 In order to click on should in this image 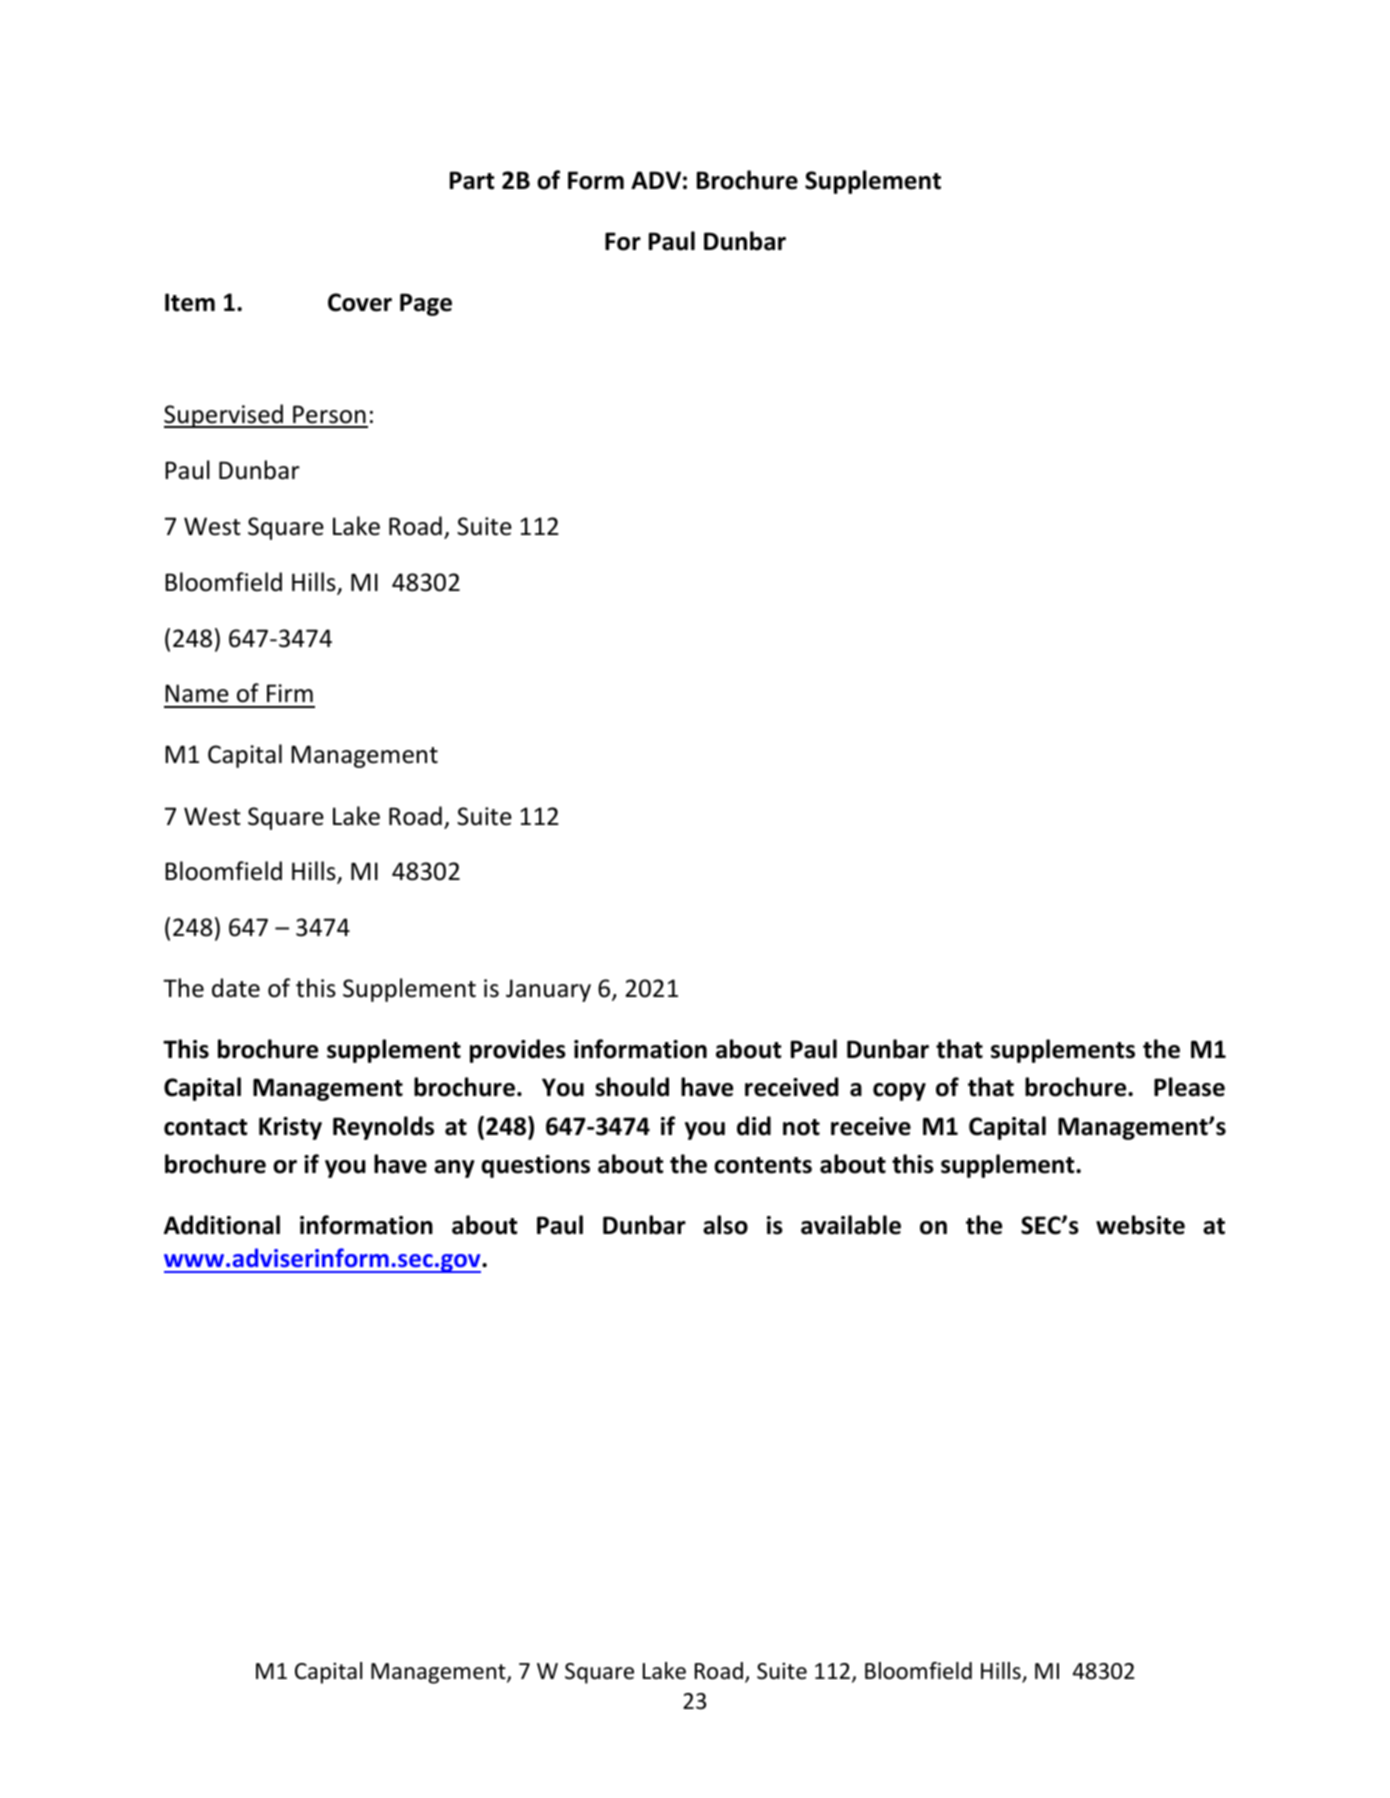, I will do `click(632, 1087)`.
